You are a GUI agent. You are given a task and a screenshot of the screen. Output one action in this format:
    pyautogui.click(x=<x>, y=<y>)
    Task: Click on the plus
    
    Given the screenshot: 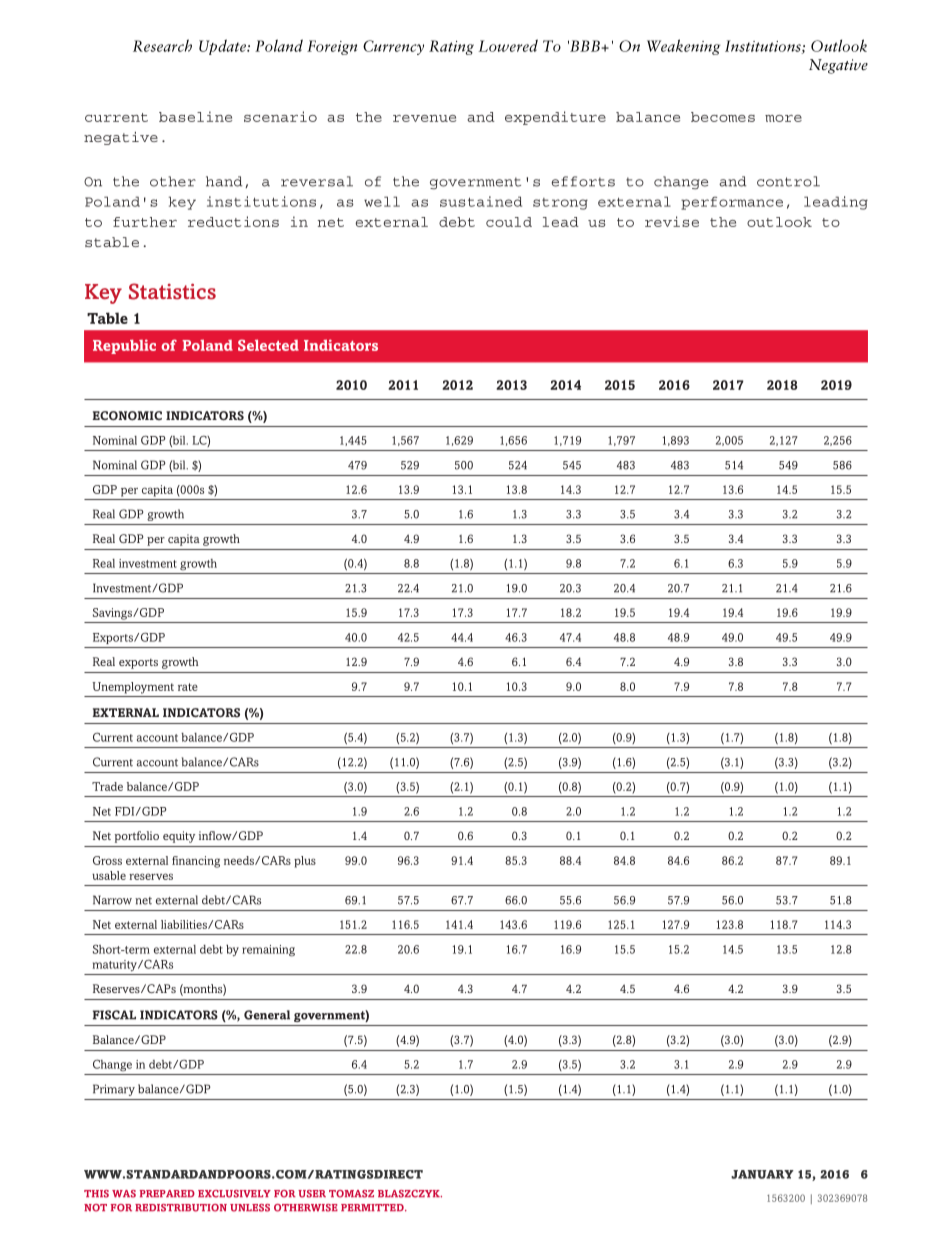 What is the action you would take?
    pyautogui.click(x=305, y=862)
